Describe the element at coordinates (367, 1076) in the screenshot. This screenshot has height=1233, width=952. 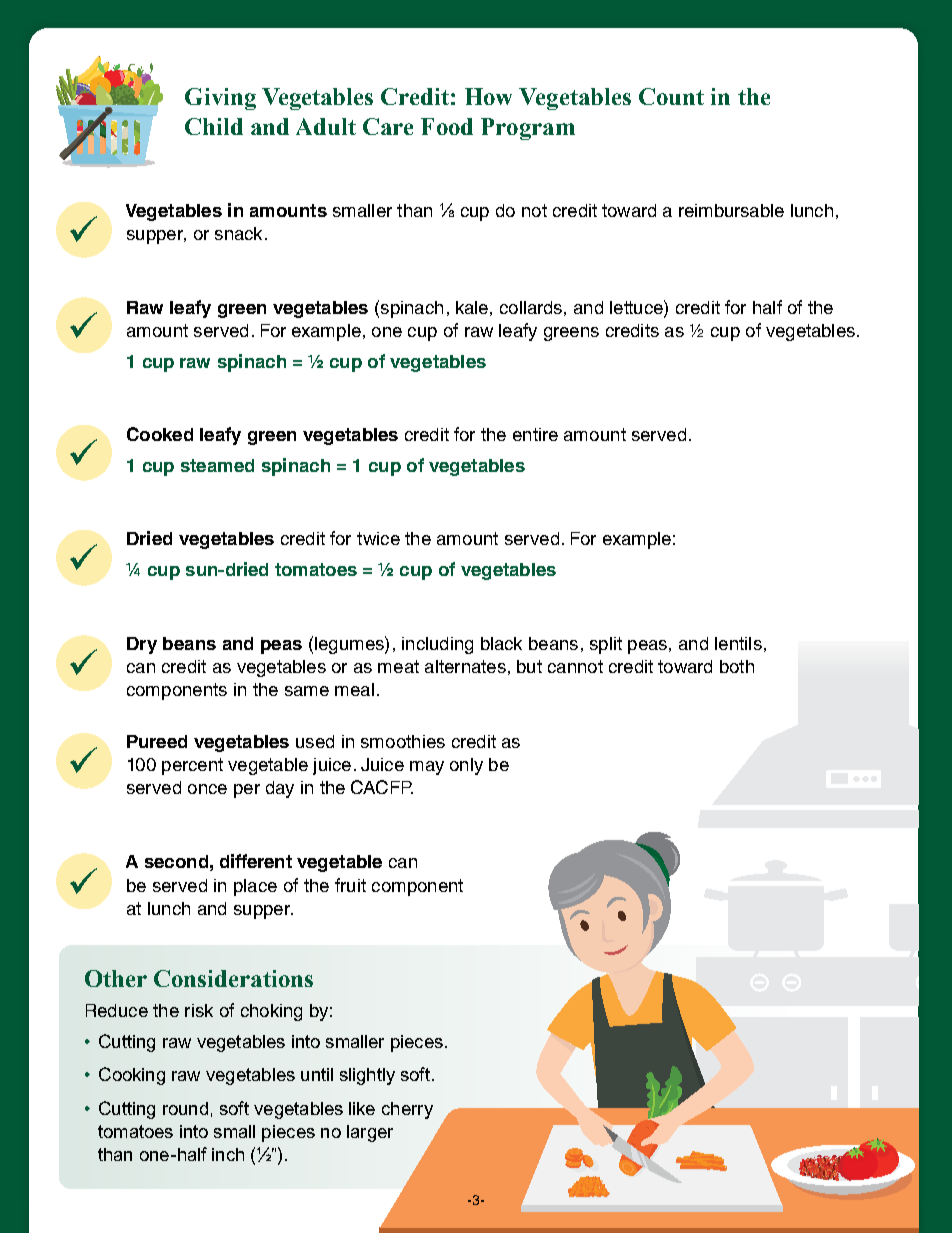
I see `slightly` at that location.
